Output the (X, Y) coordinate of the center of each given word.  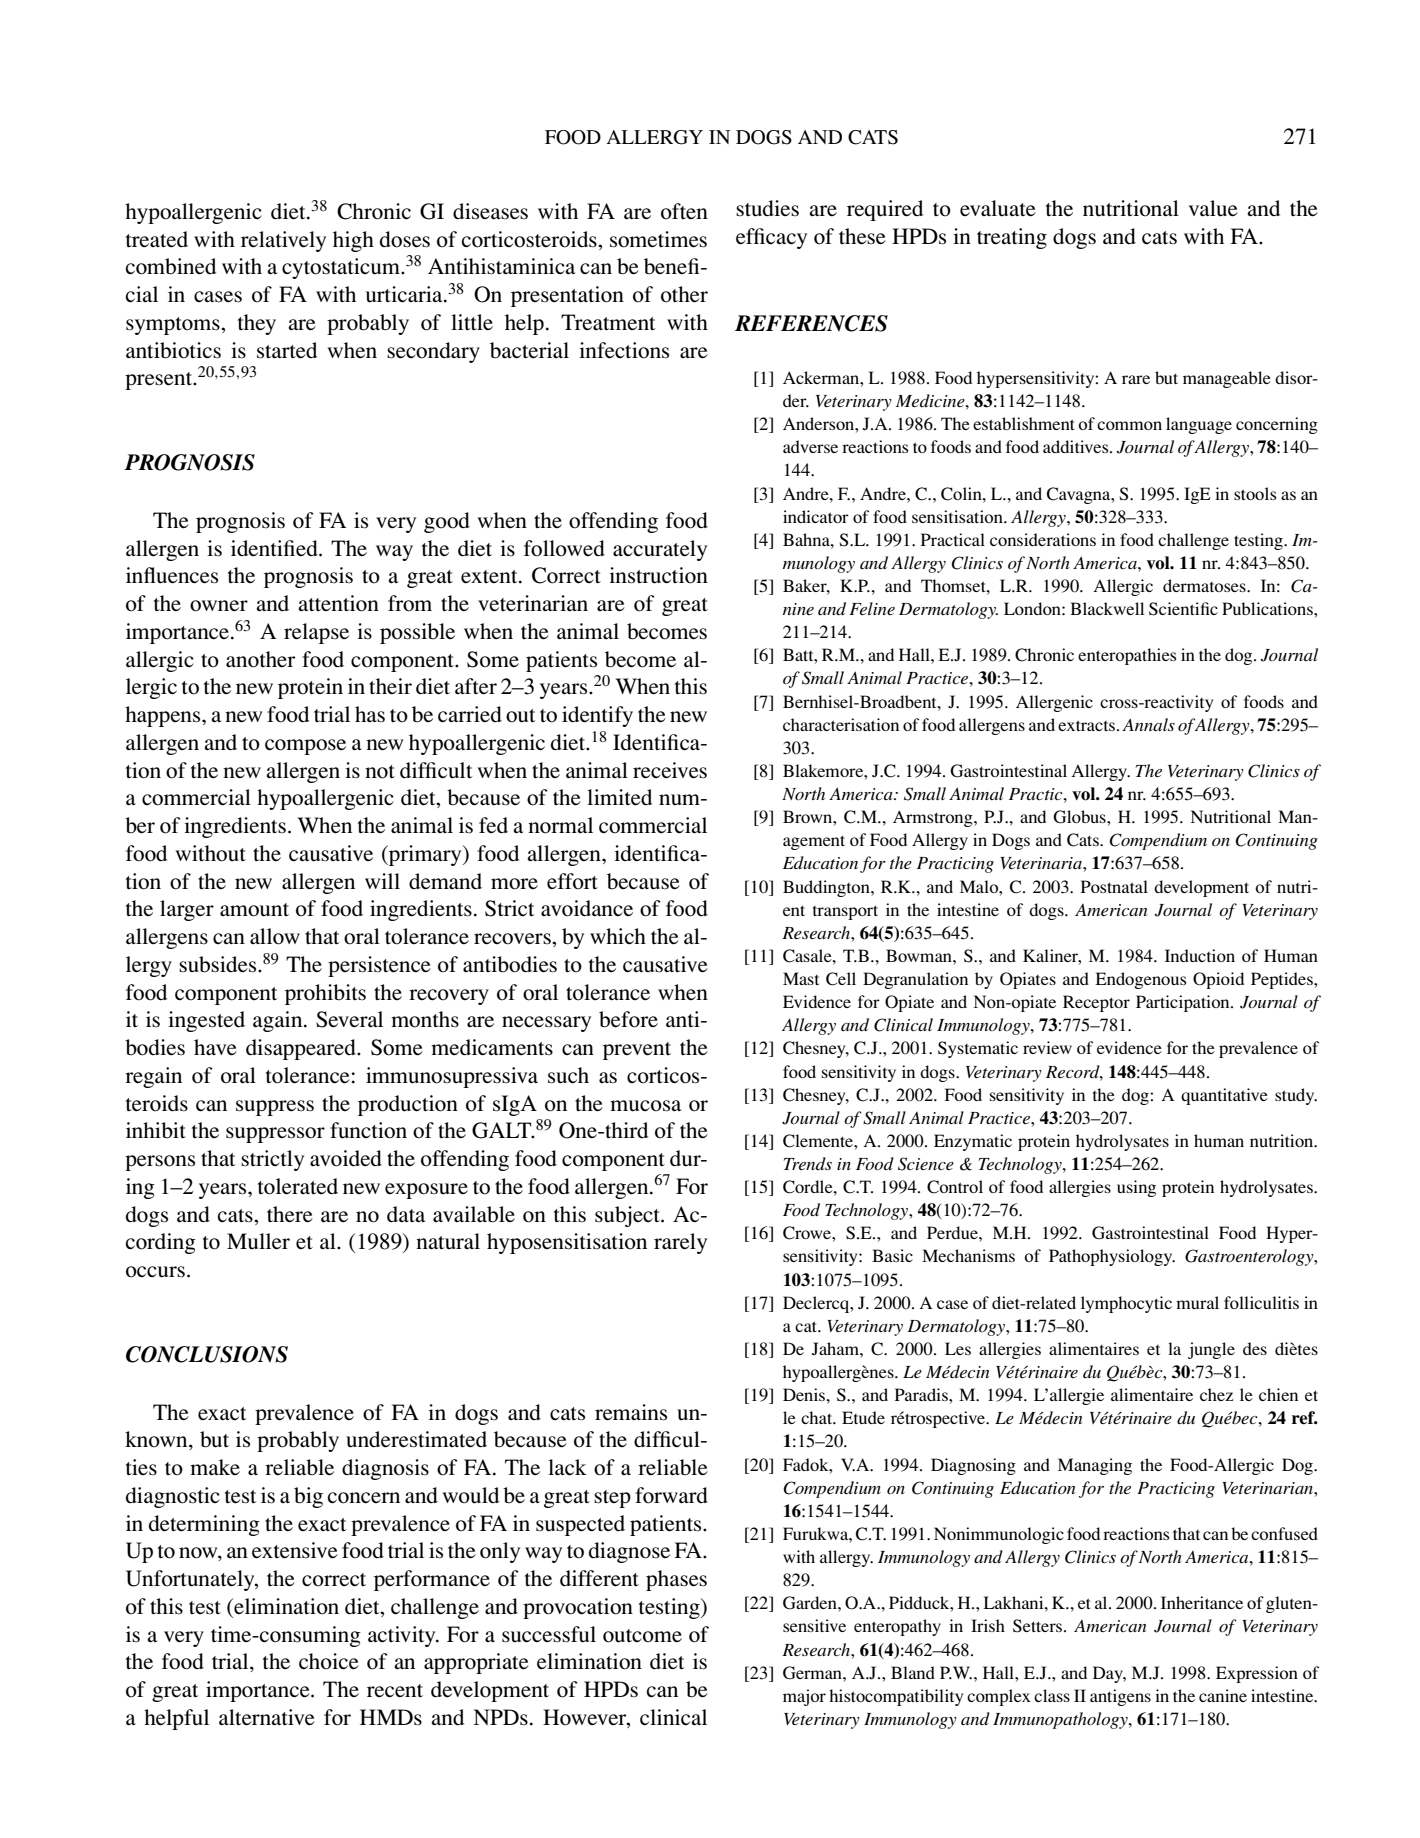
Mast (801, 978)
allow (275, 936)
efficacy (771, 238)
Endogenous (1140, 980)
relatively (283, 241)
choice (329, 1661)
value (1213, 208)
